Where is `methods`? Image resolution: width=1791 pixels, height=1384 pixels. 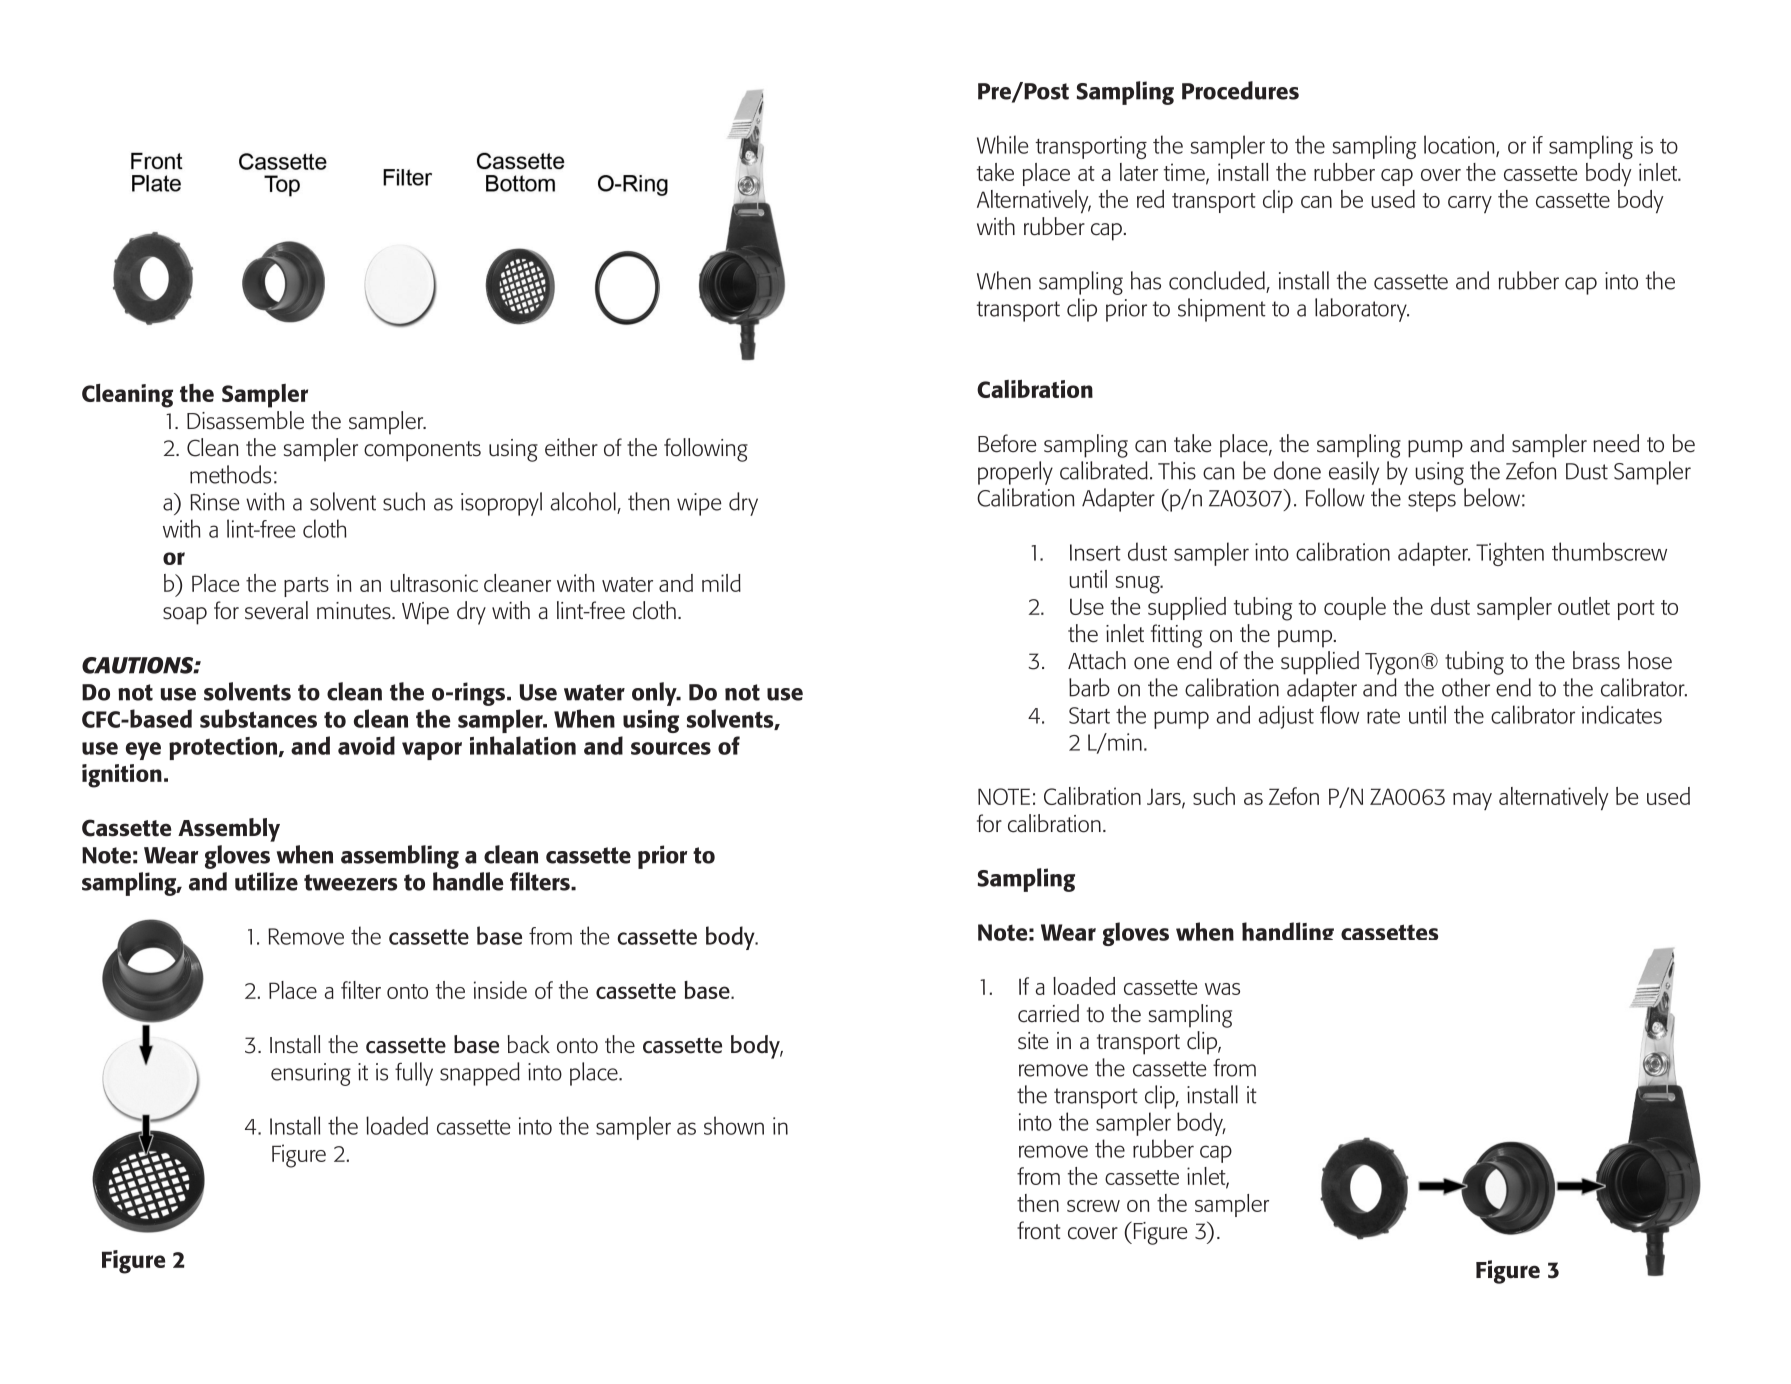 methods is located at coordinates (230, 474).
